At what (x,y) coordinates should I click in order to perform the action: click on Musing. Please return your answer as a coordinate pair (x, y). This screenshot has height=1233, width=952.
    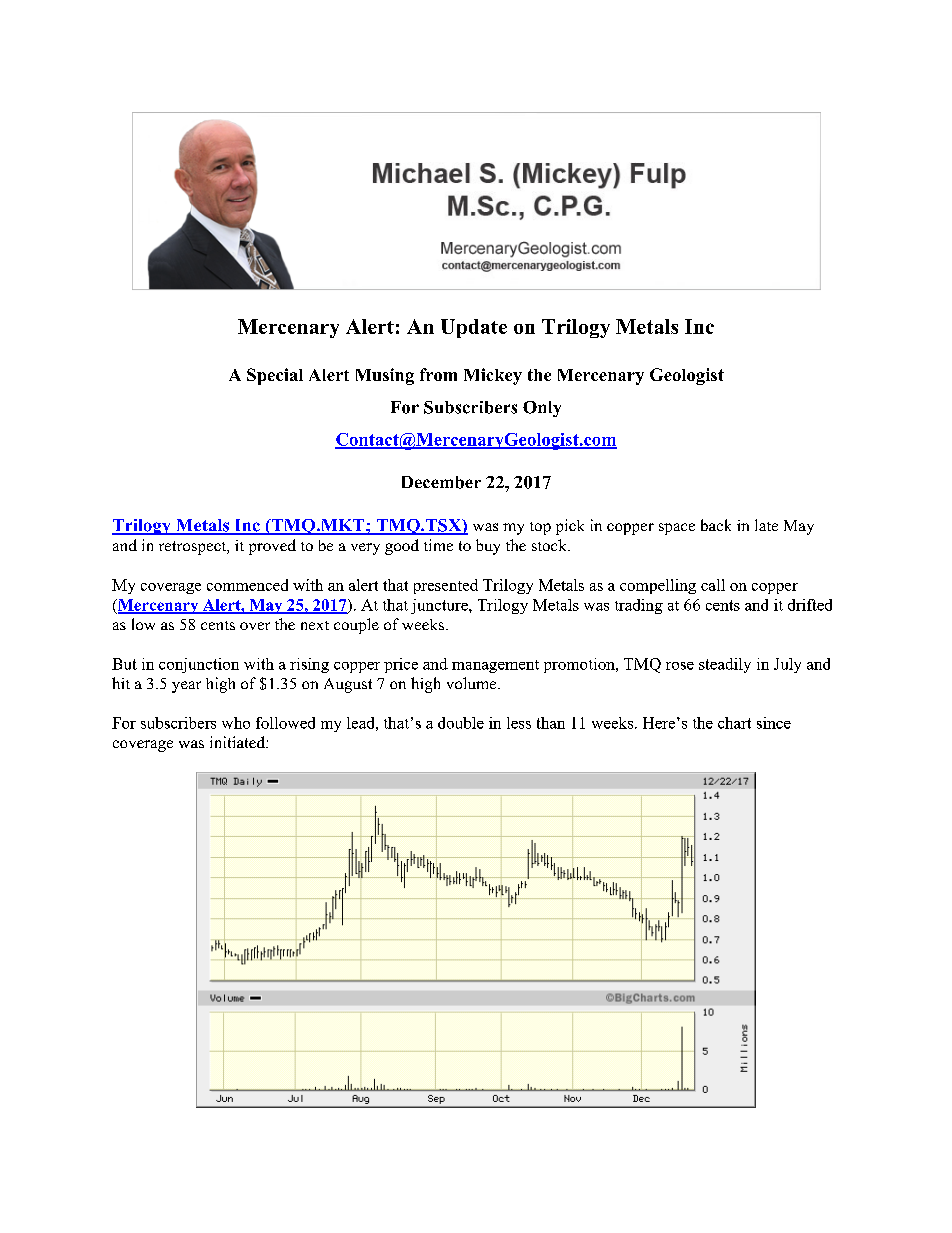
    Looking at the image, I should click on (385, 376).
